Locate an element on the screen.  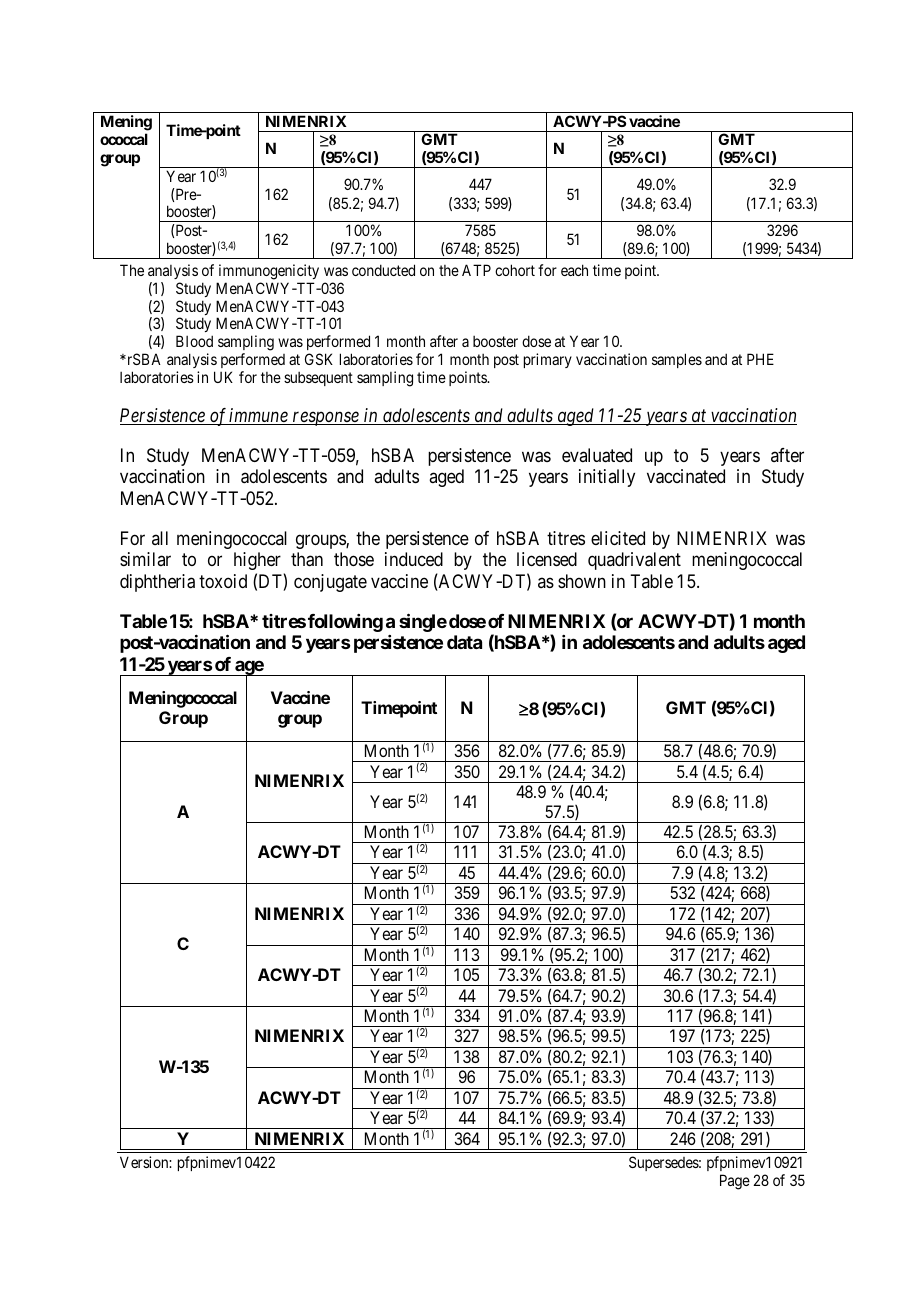
diphtheria is located at coordinates (157, 583).
